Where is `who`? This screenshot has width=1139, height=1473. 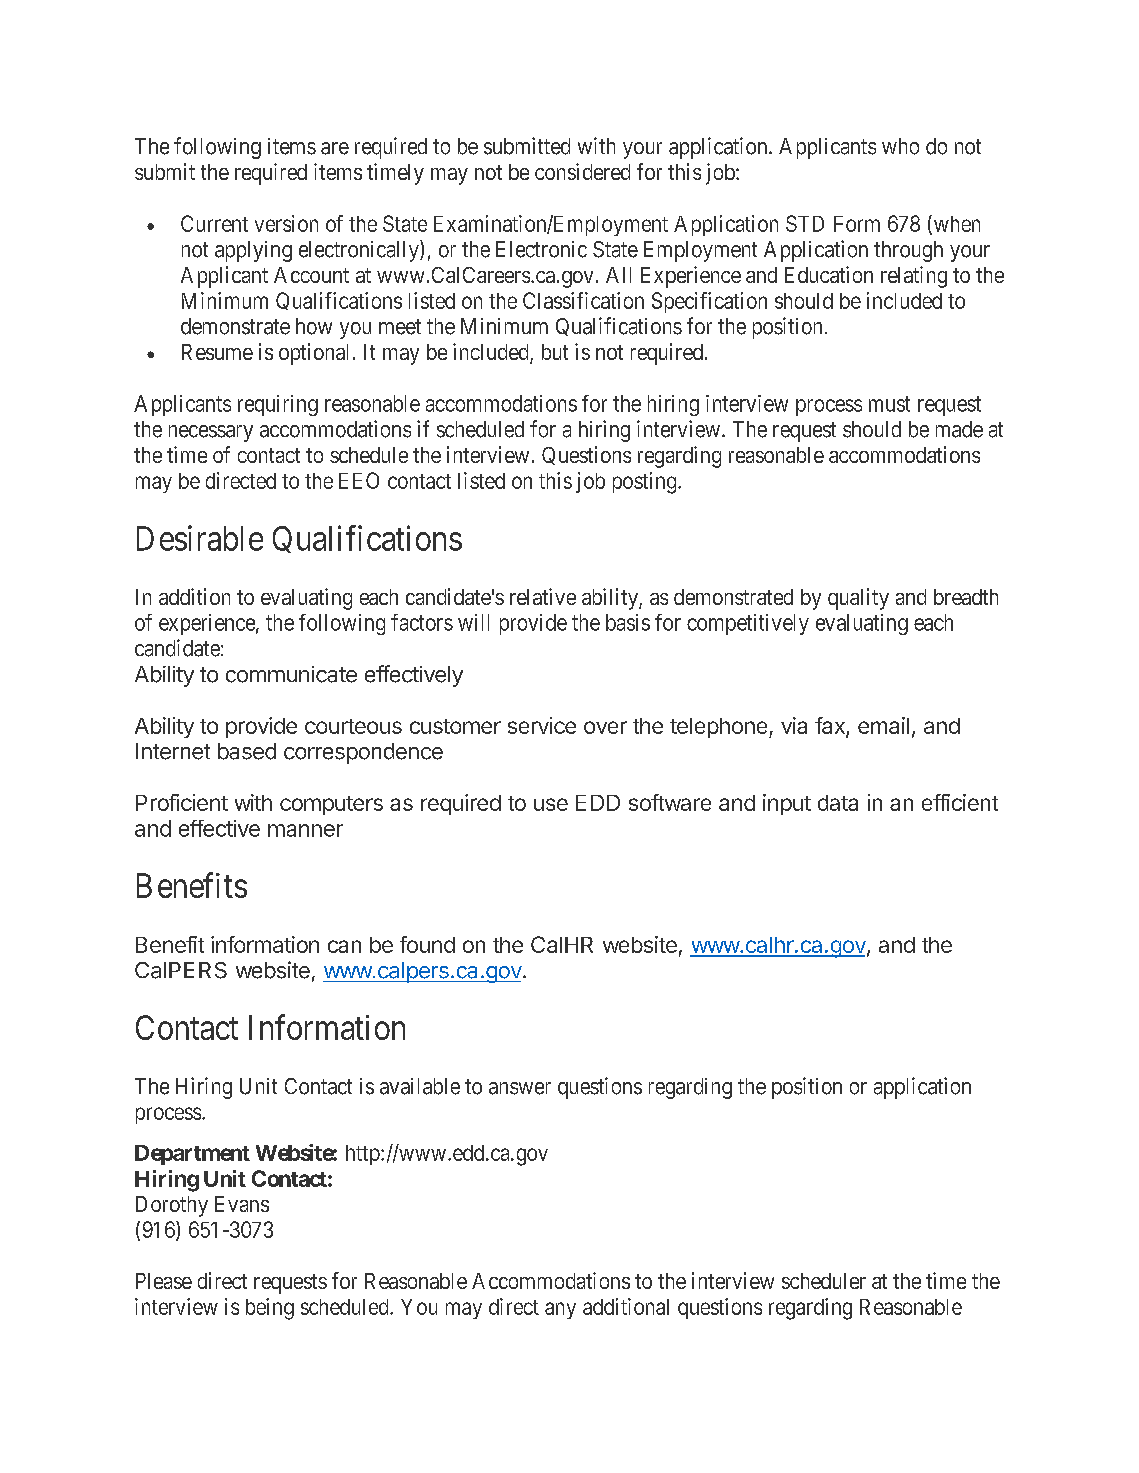 who is located at coordinates (900, 146).
